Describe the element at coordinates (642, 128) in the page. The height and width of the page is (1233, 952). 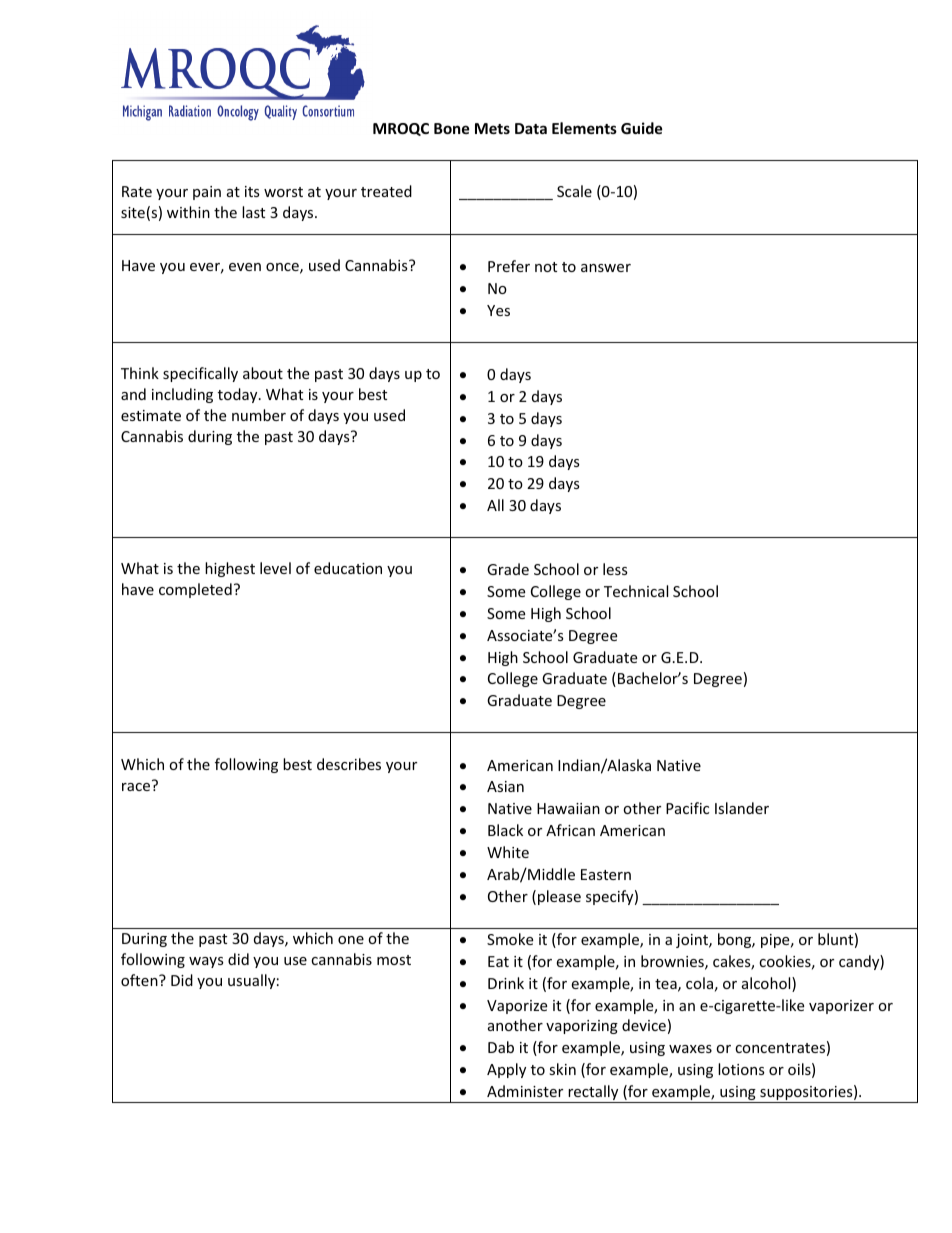
I see `Guide` at that location.
